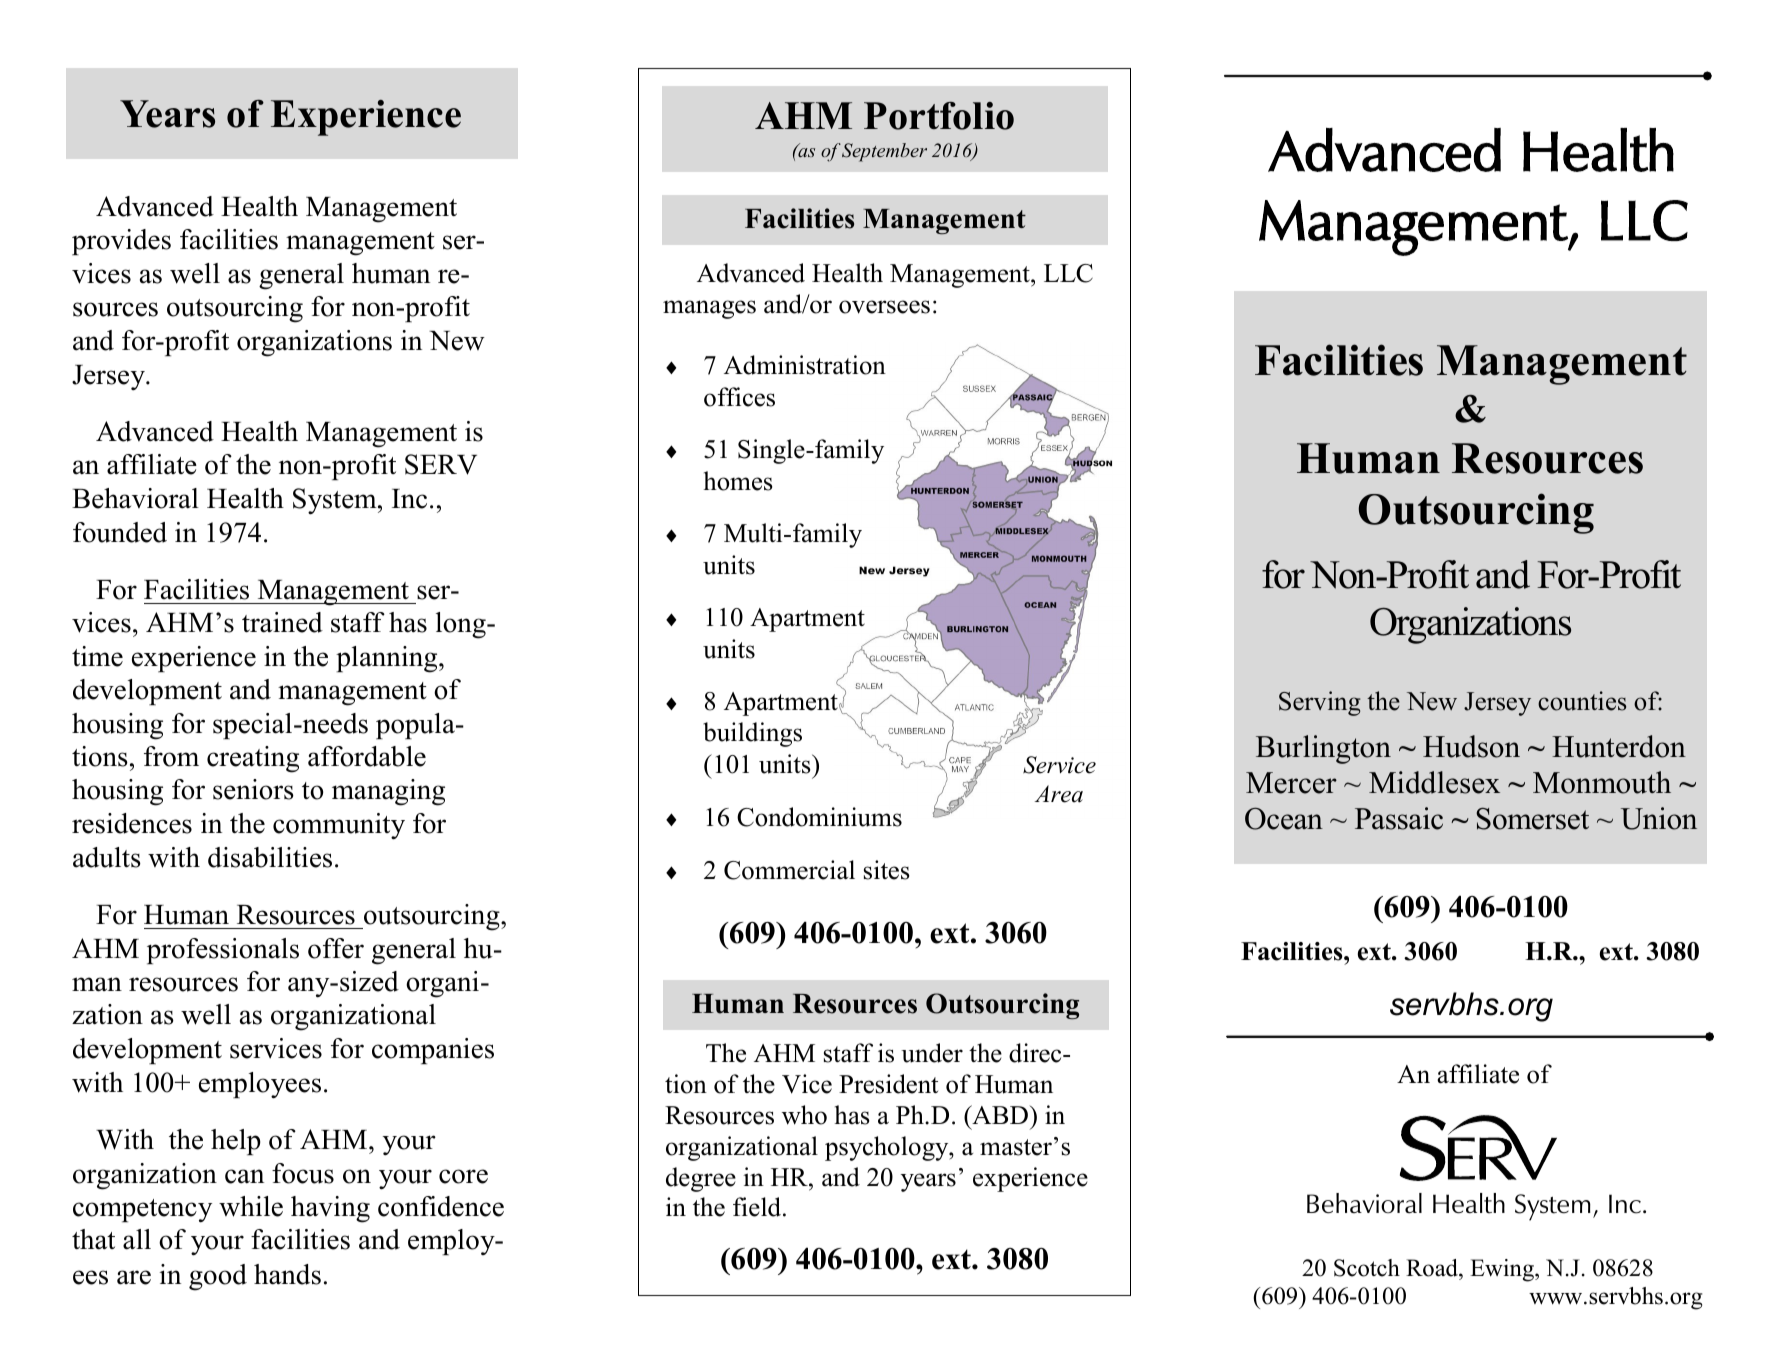 Image resolution: width=1769 pixels, height=1367 pixels. What do you see at coordinates (1582, 701) in the page?
I see `counties` at bounding box center [1582, 701].
